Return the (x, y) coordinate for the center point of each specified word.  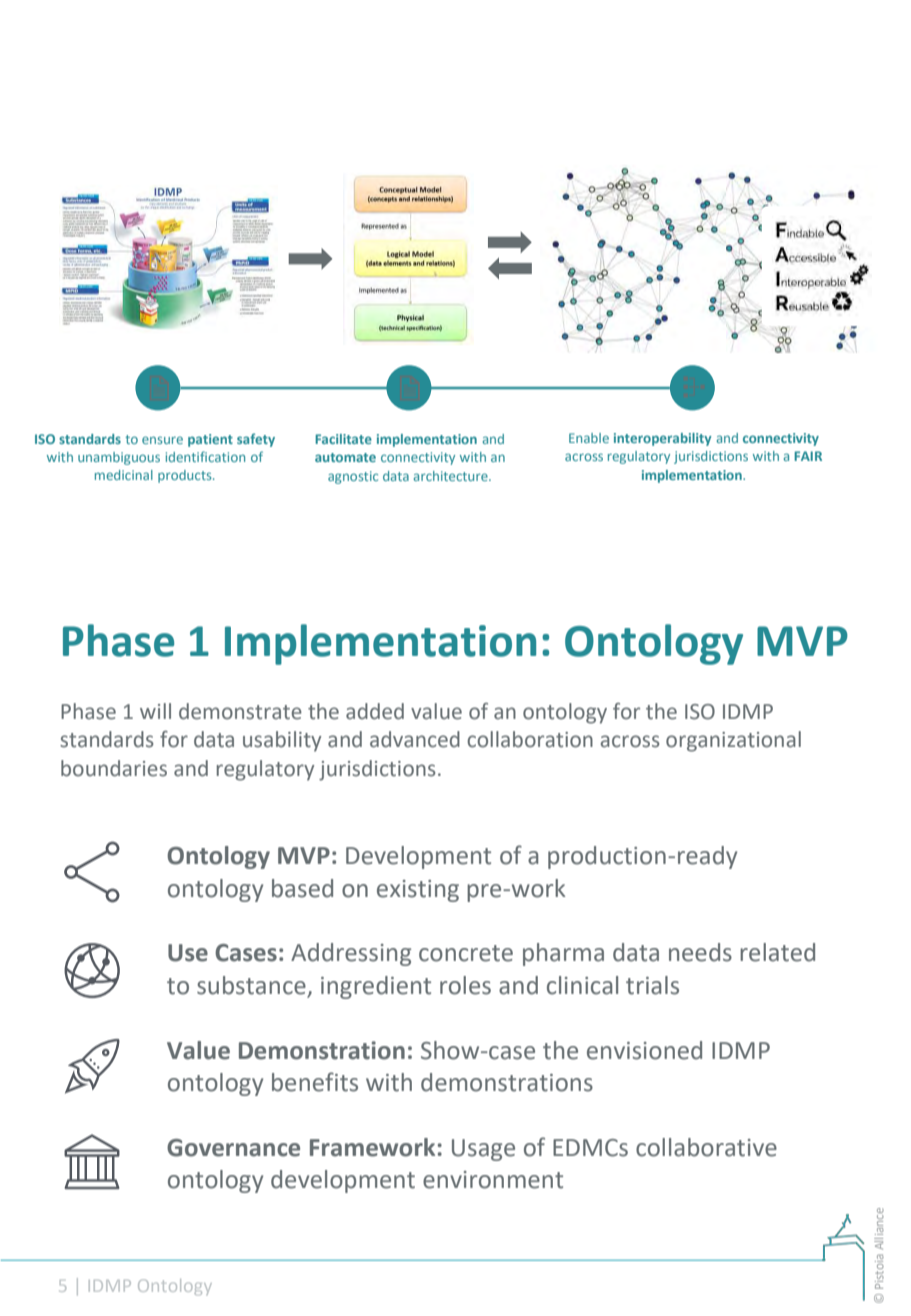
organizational (733, 741)
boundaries (114, 768)
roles (465, 985)
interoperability (663, 439)
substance (252, 986)
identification (205, 456)
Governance (233, 1148)
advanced (415, 739)
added (375, 711)
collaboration (530, 739)
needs (700, 952)
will (155, 711)
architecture (452, 476)
